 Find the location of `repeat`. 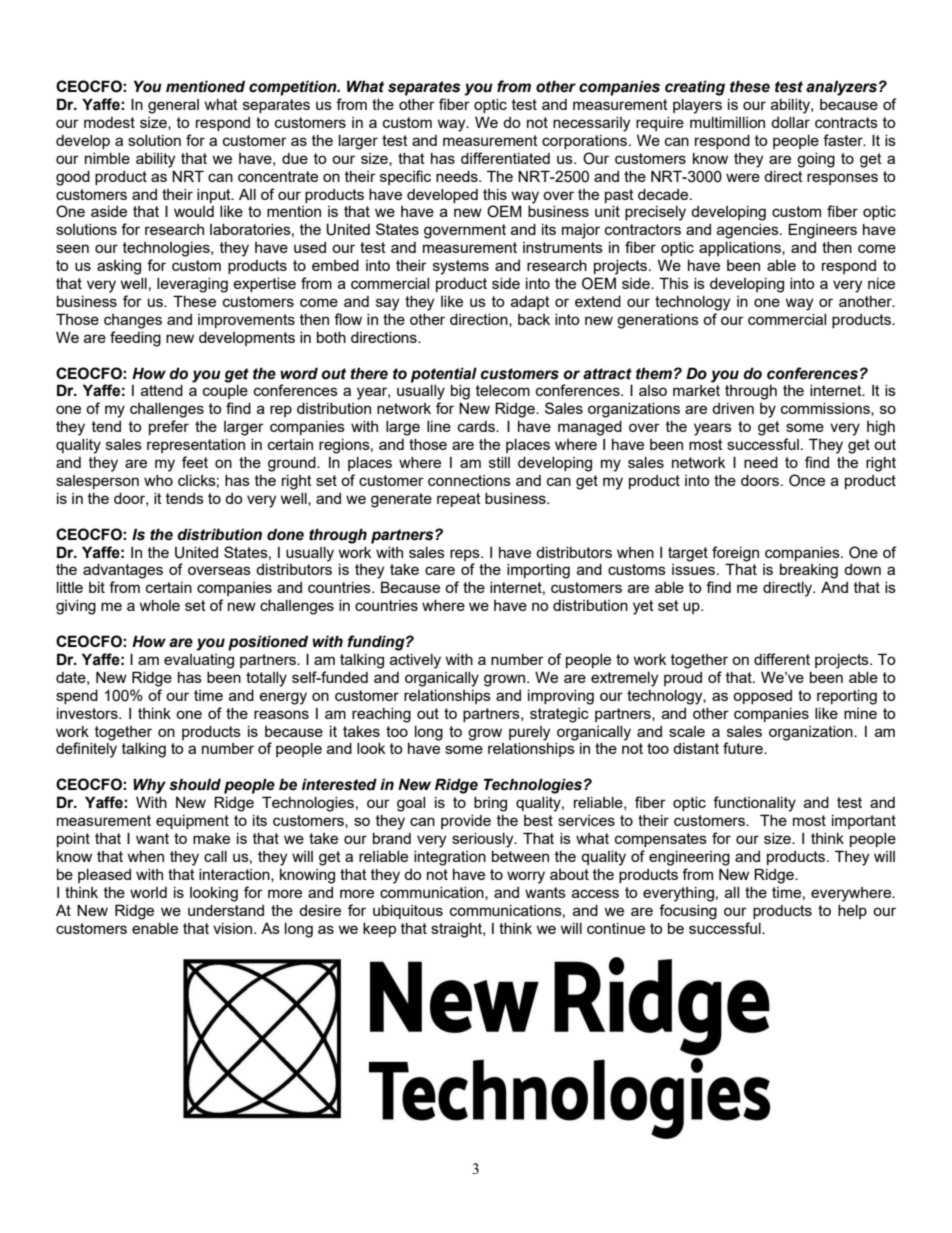

repeat is located at coordinates (459, 500).
